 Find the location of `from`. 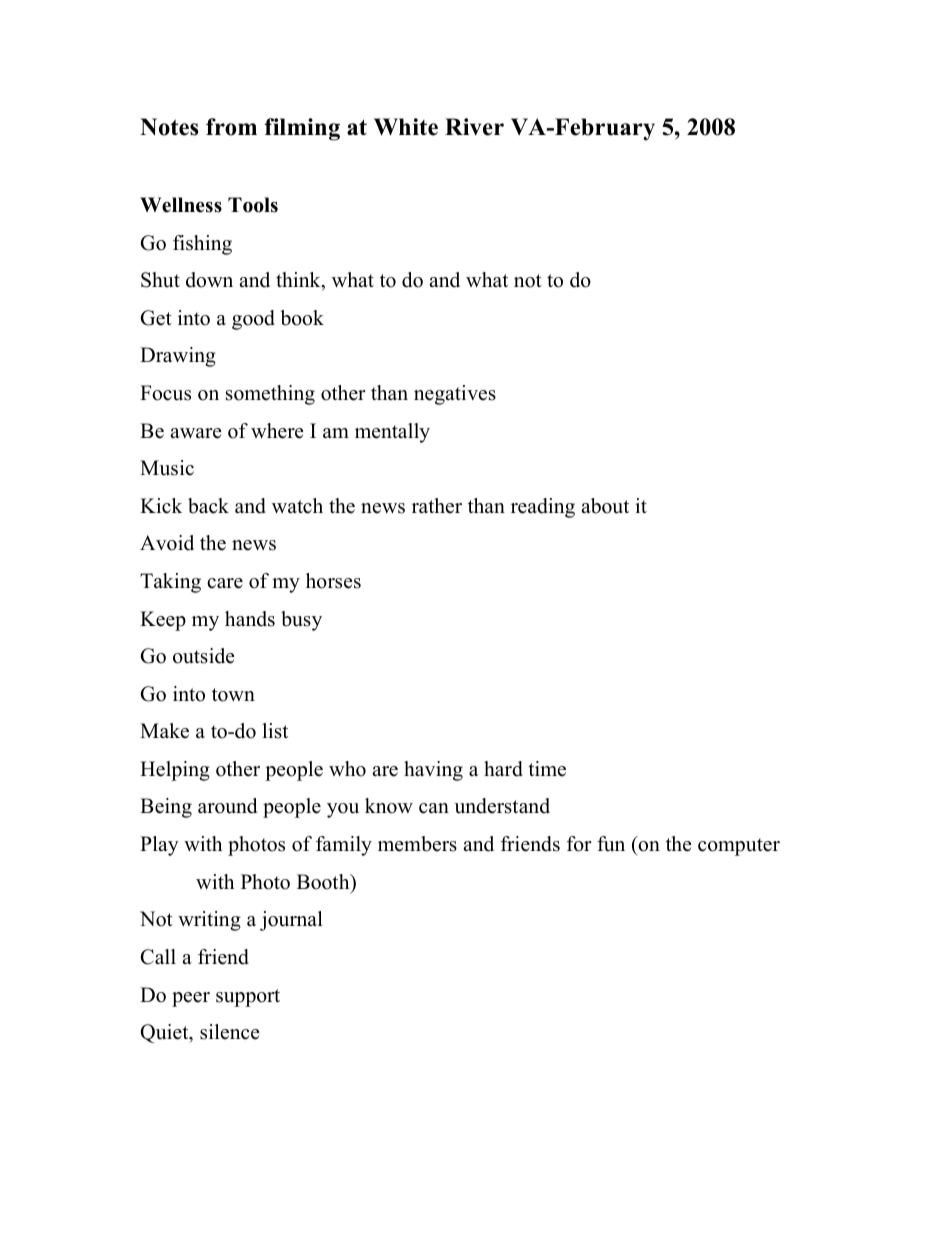

from is located at coordinates (231, 127).
